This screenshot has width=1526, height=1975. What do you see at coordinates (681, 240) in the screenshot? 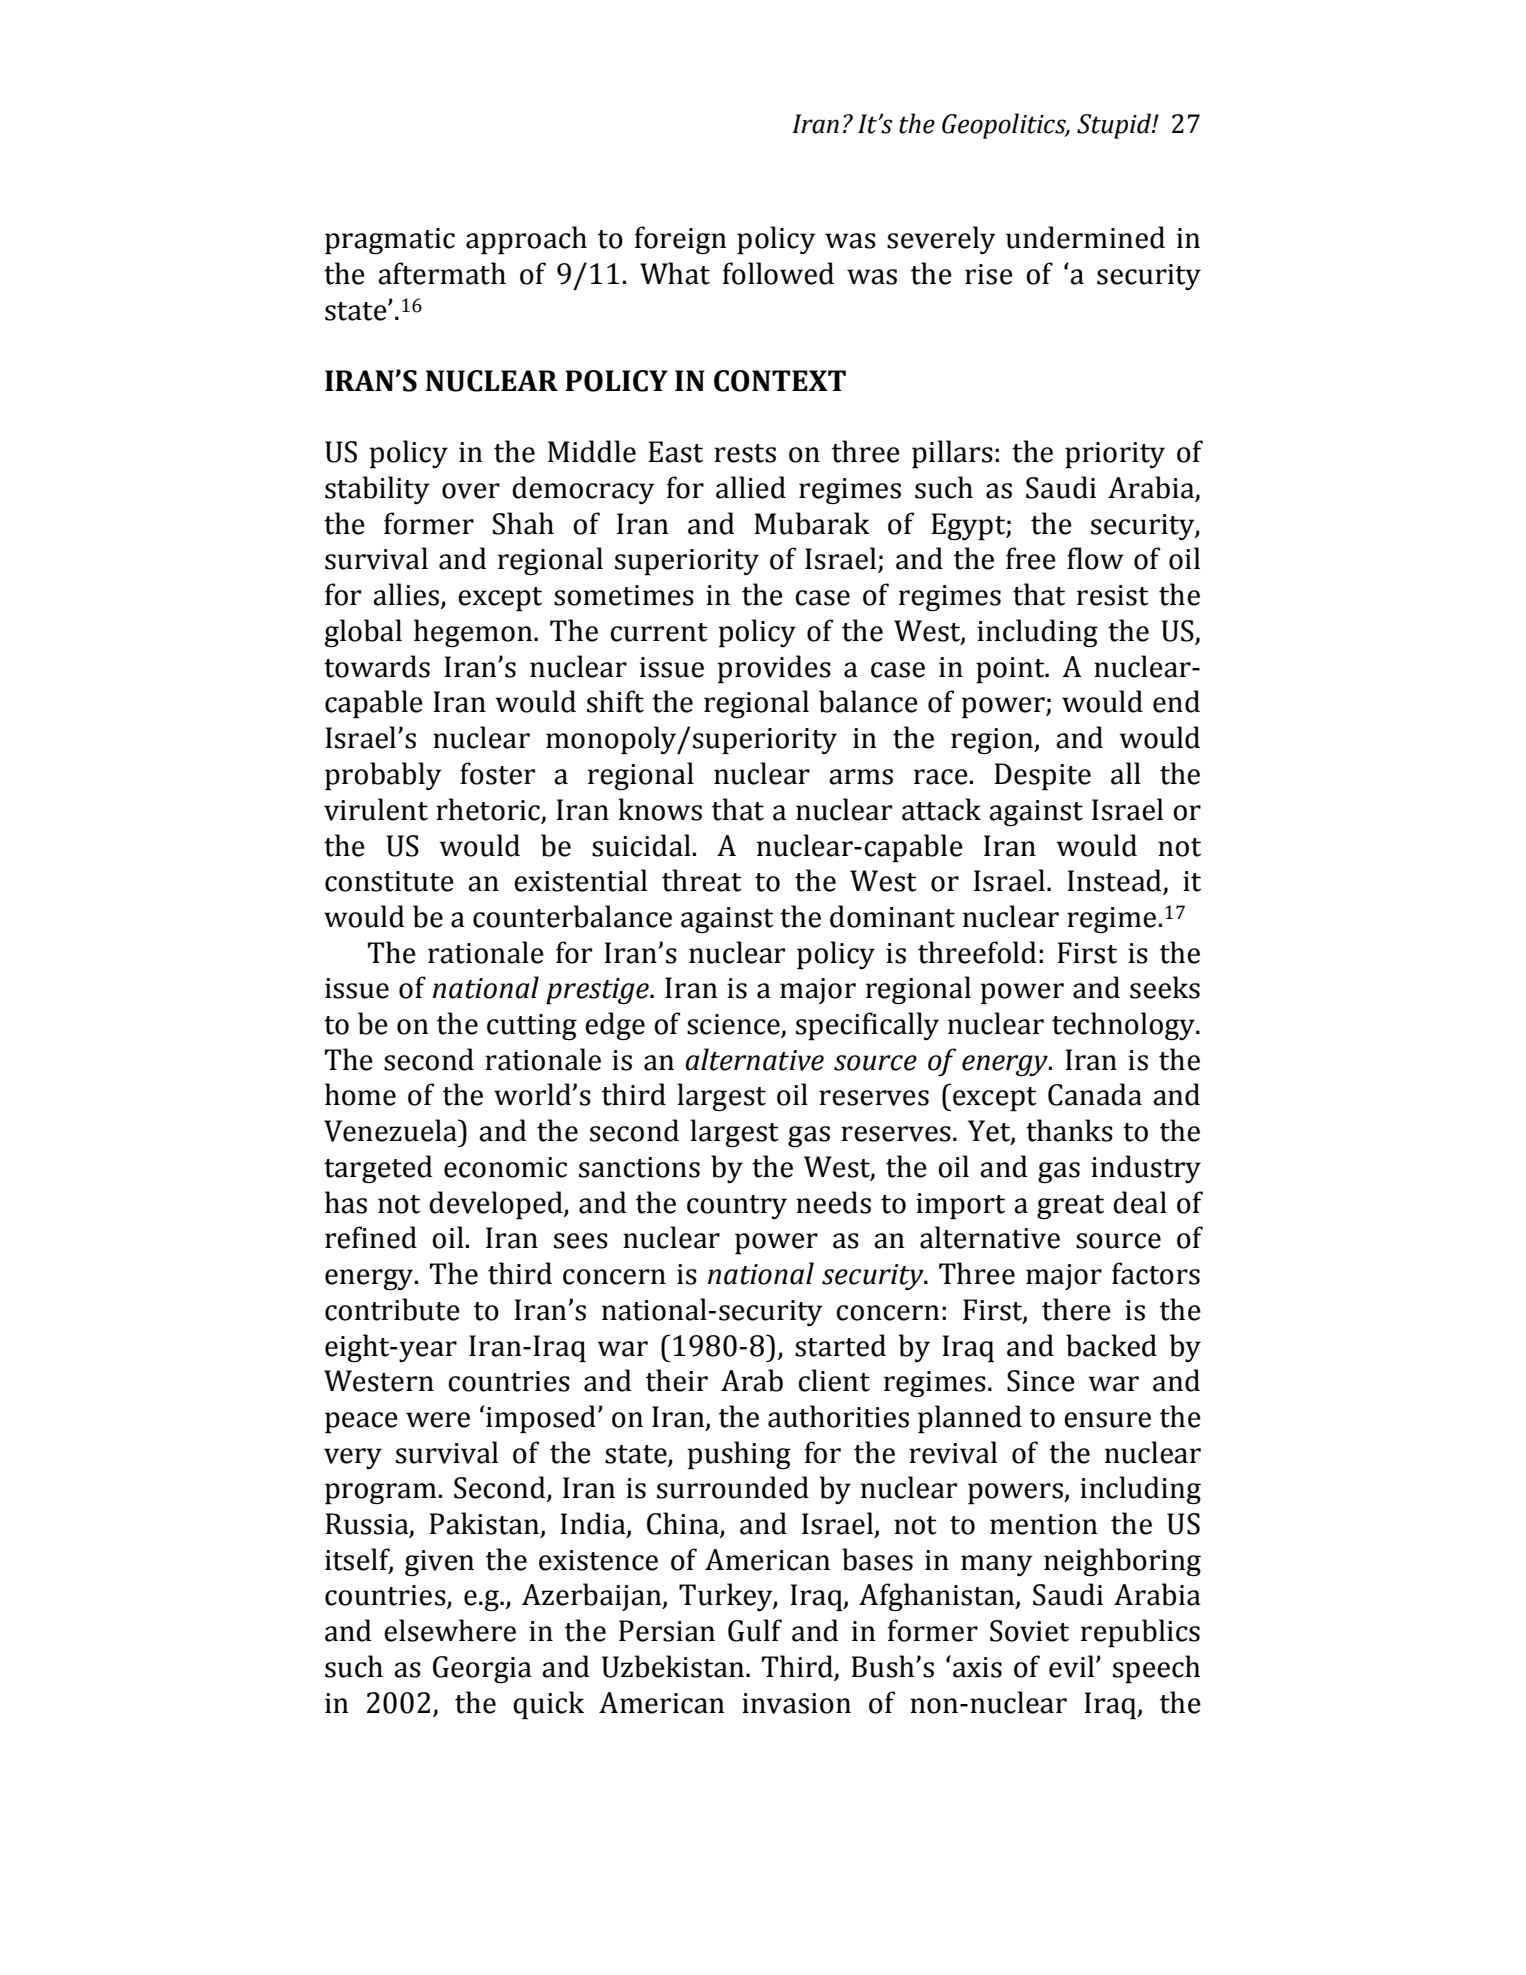
I see `foreign` at bounding box center [681, 240].
